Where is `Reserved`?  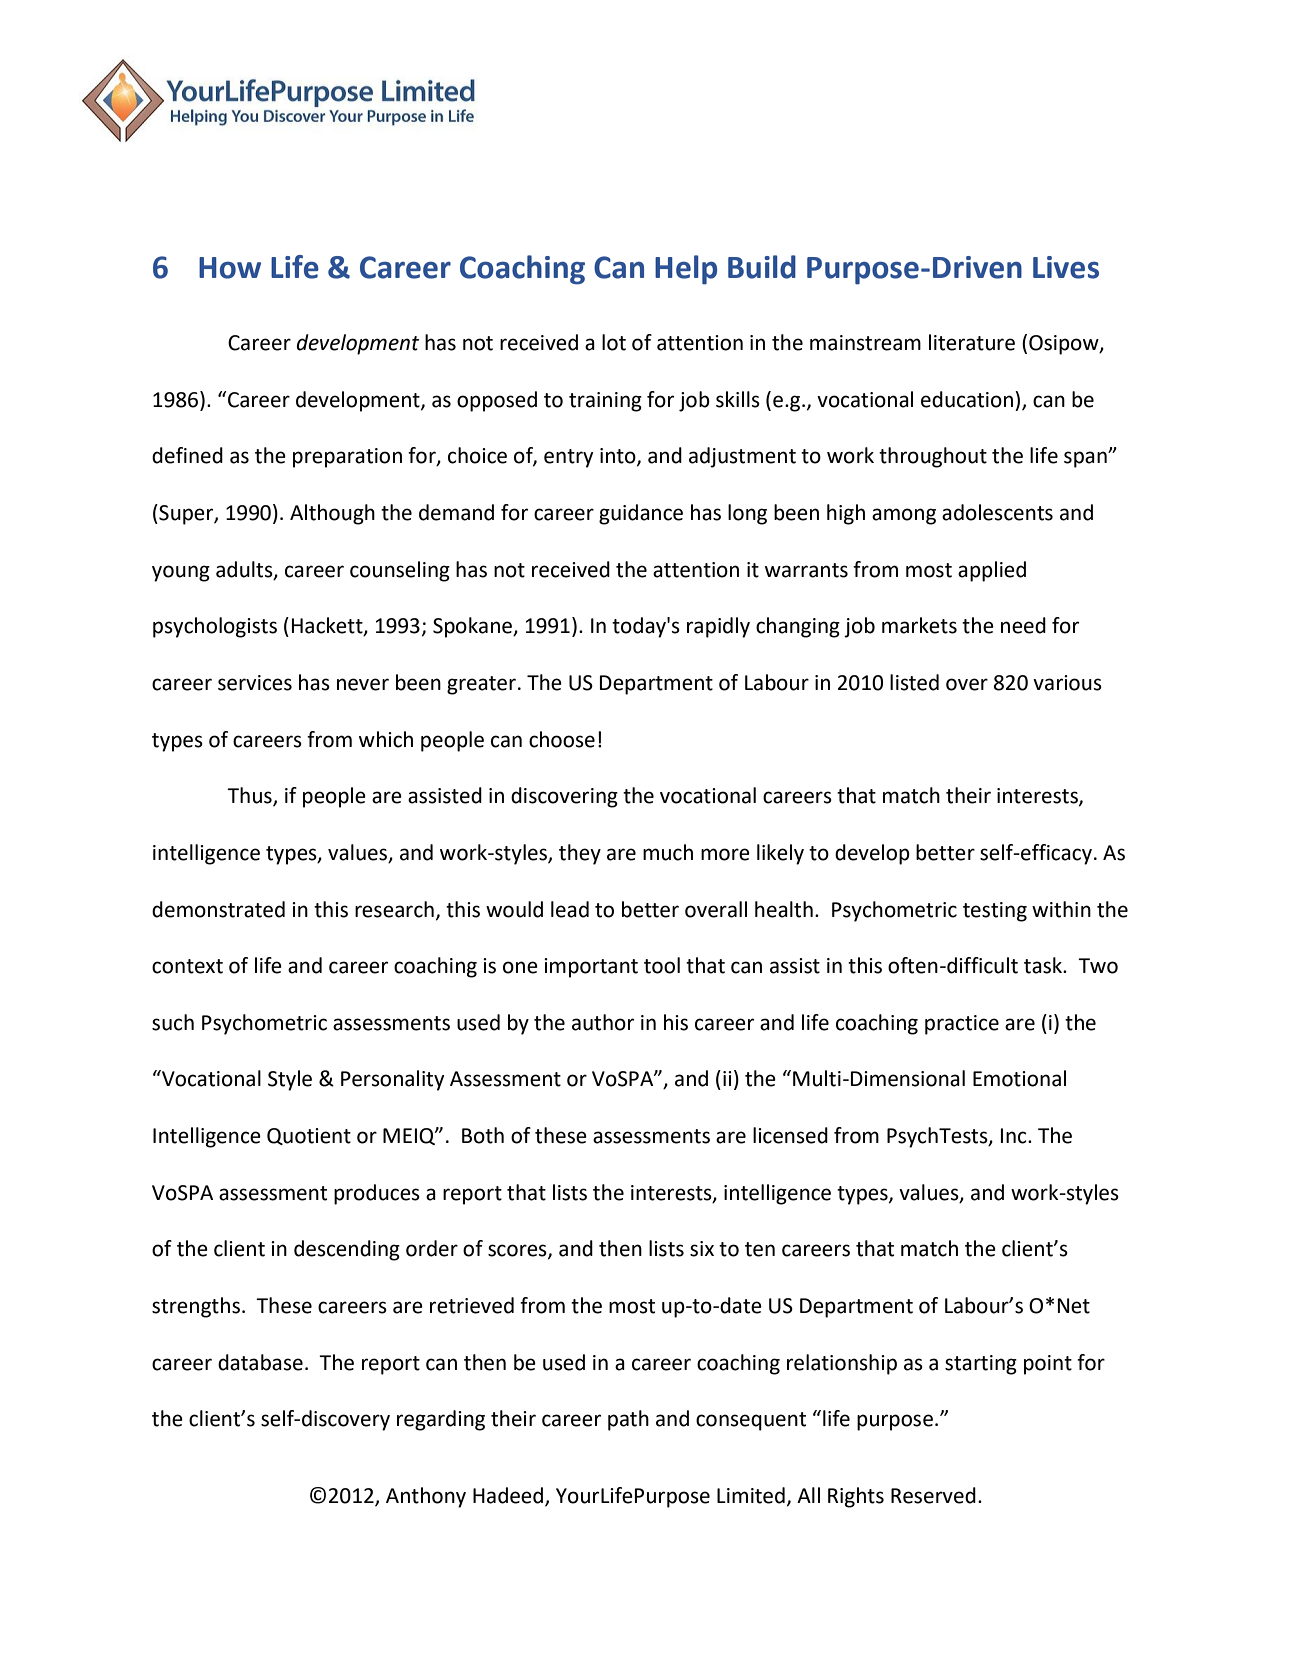
Reserved is located at coordinates (933, 1495).
